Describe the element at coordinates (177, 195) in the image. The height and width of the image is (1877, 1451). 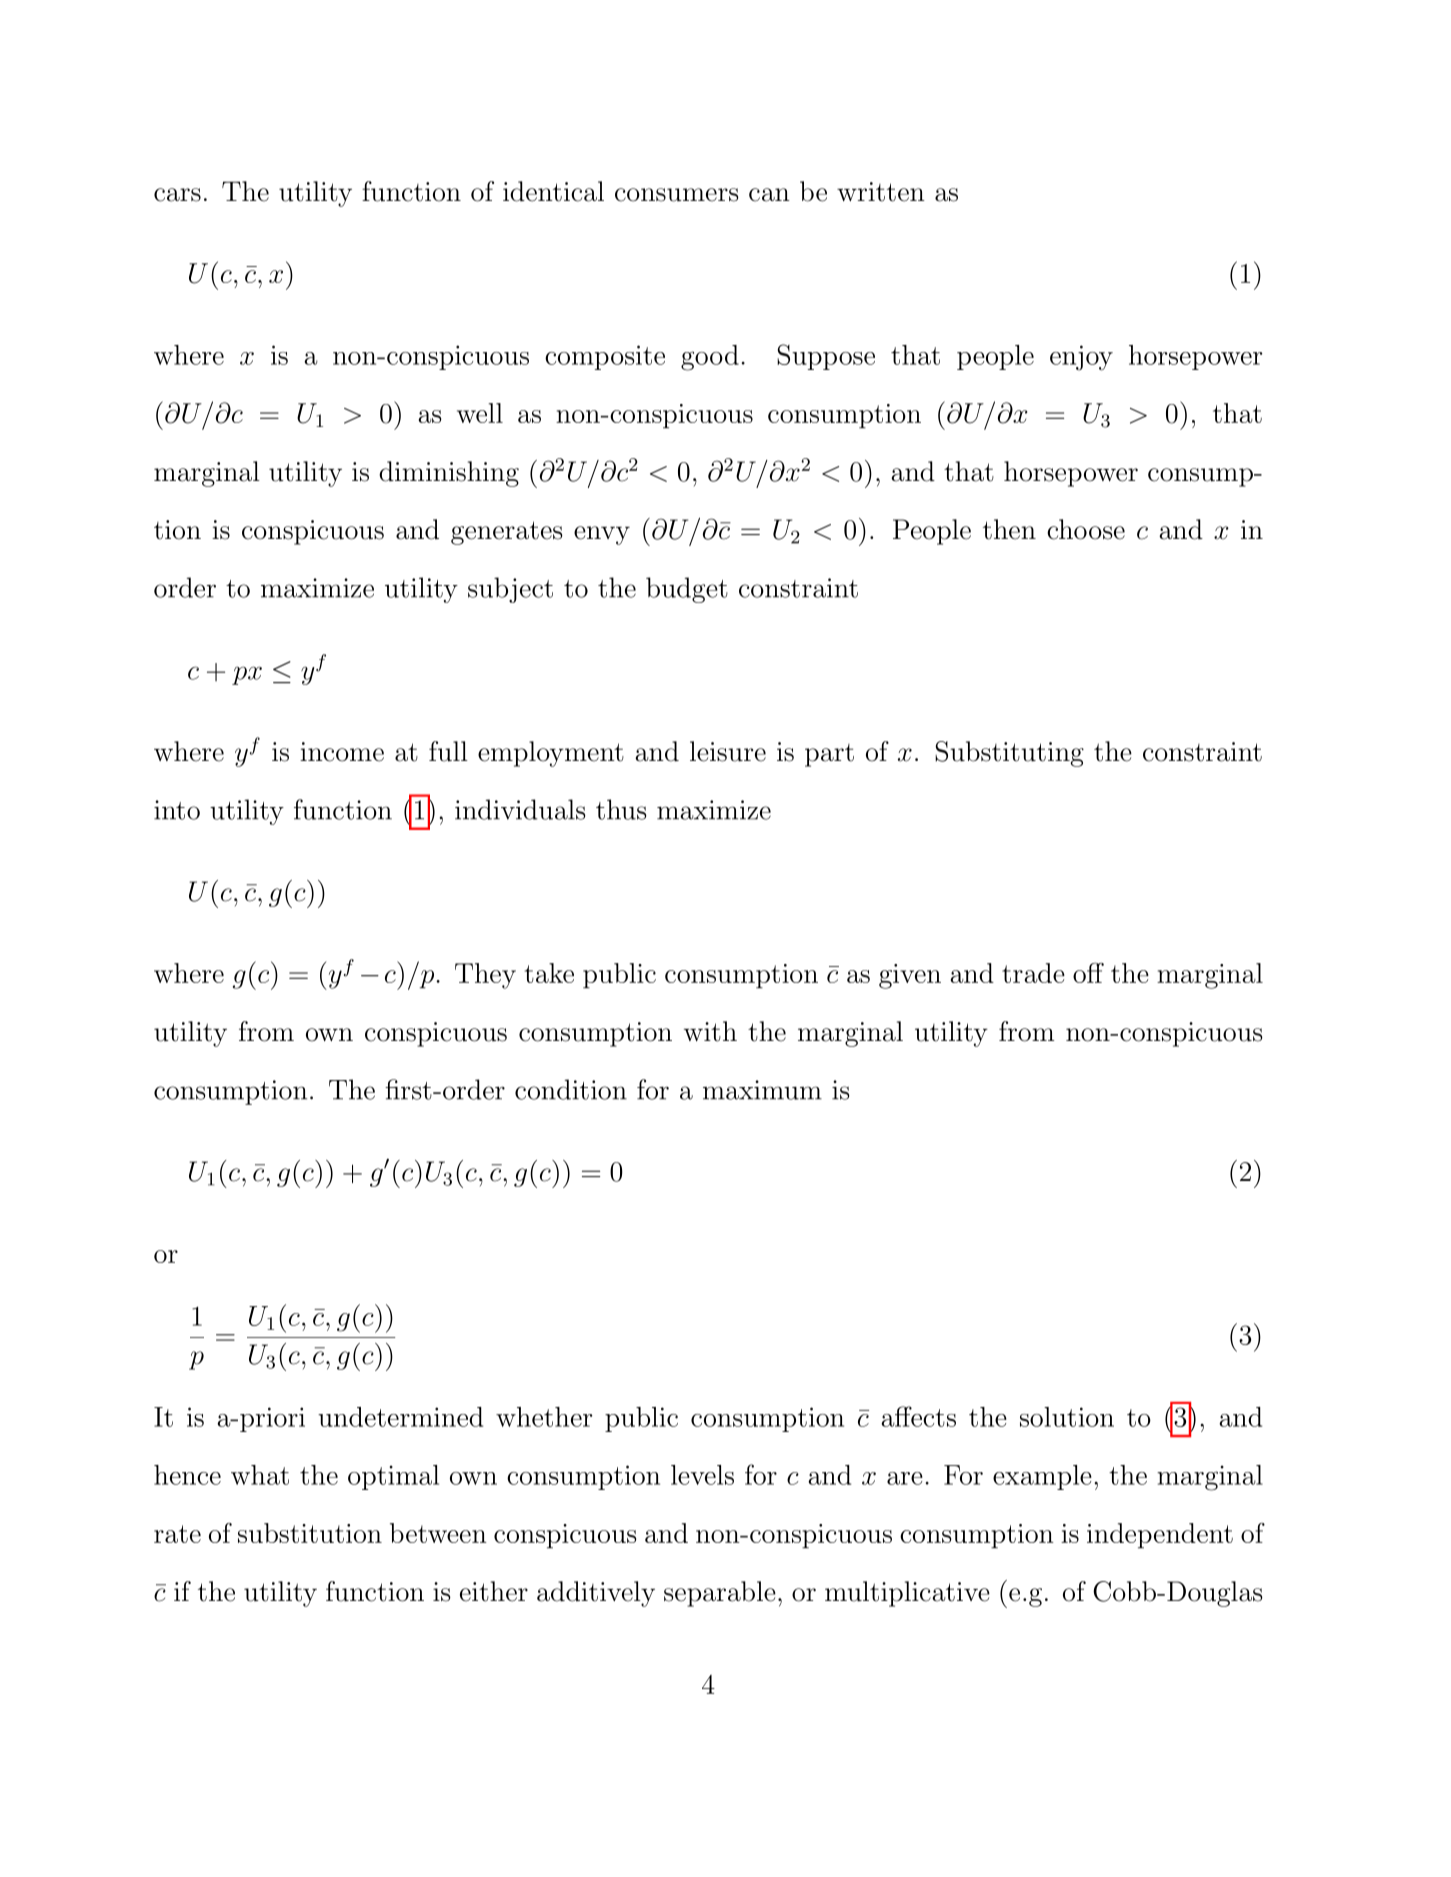
I see `cars` at that location.
